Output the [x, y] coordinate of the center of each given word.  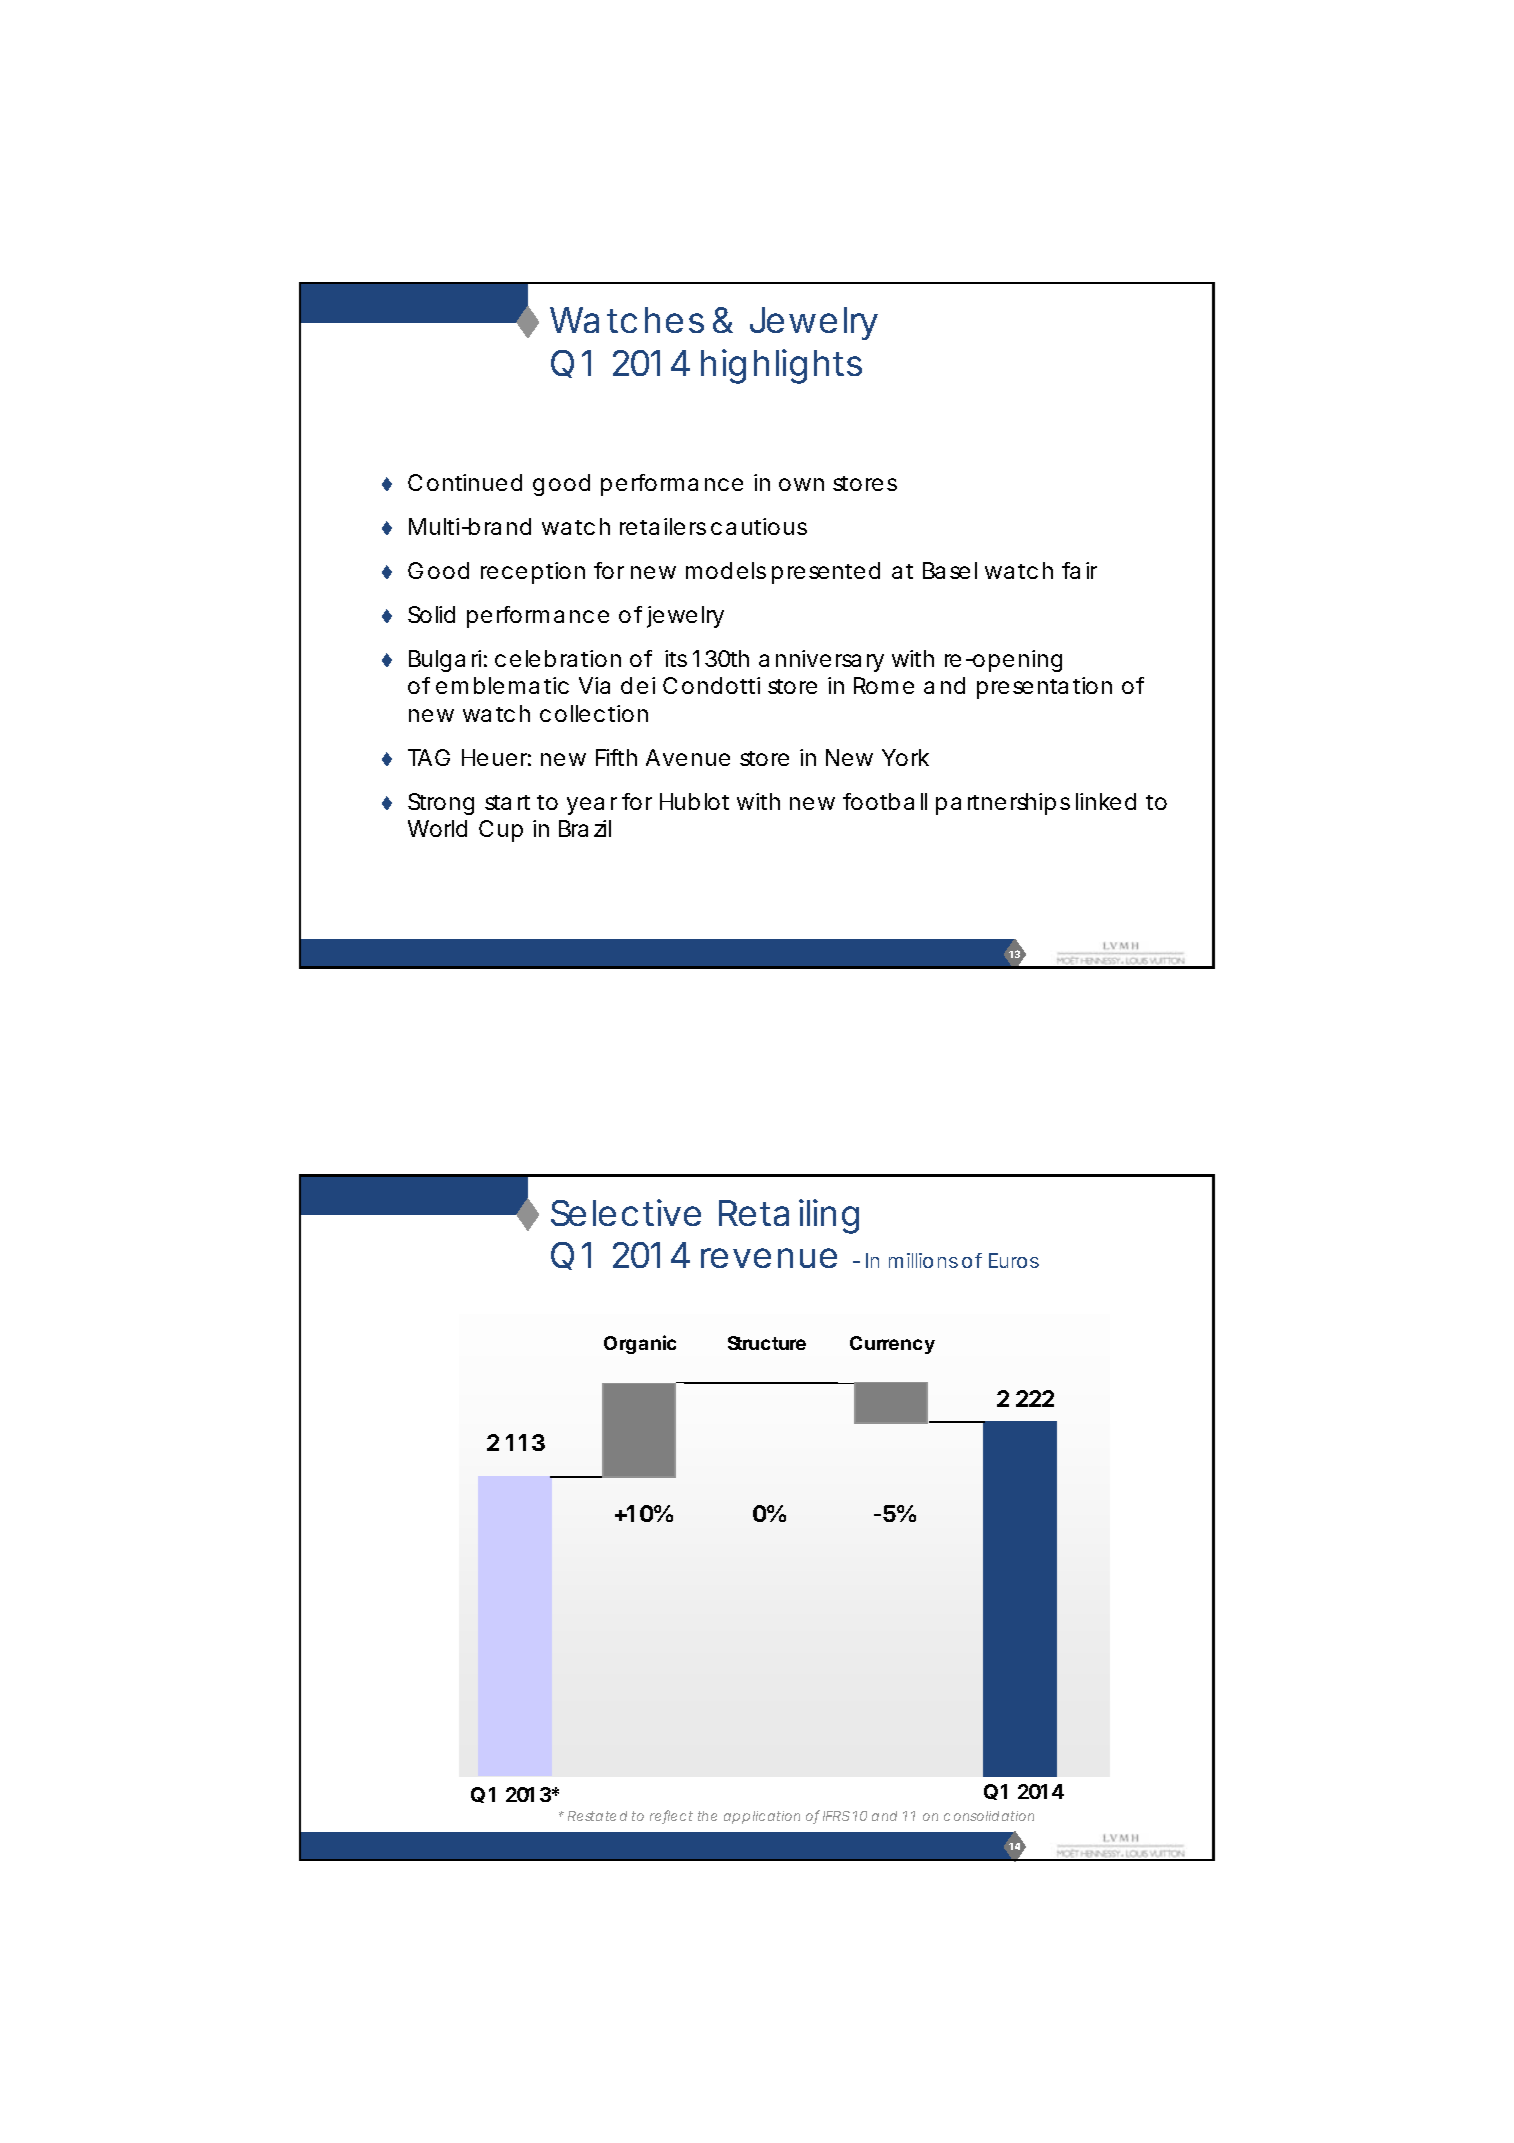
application [762, 1817]
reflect [671, 1817]
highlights [781, 366]
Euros [1014, 1260]
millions [923, 1260]
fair [1079, 570]
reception [533, 573]
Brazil [585, 828]
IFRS [836, 1816]
